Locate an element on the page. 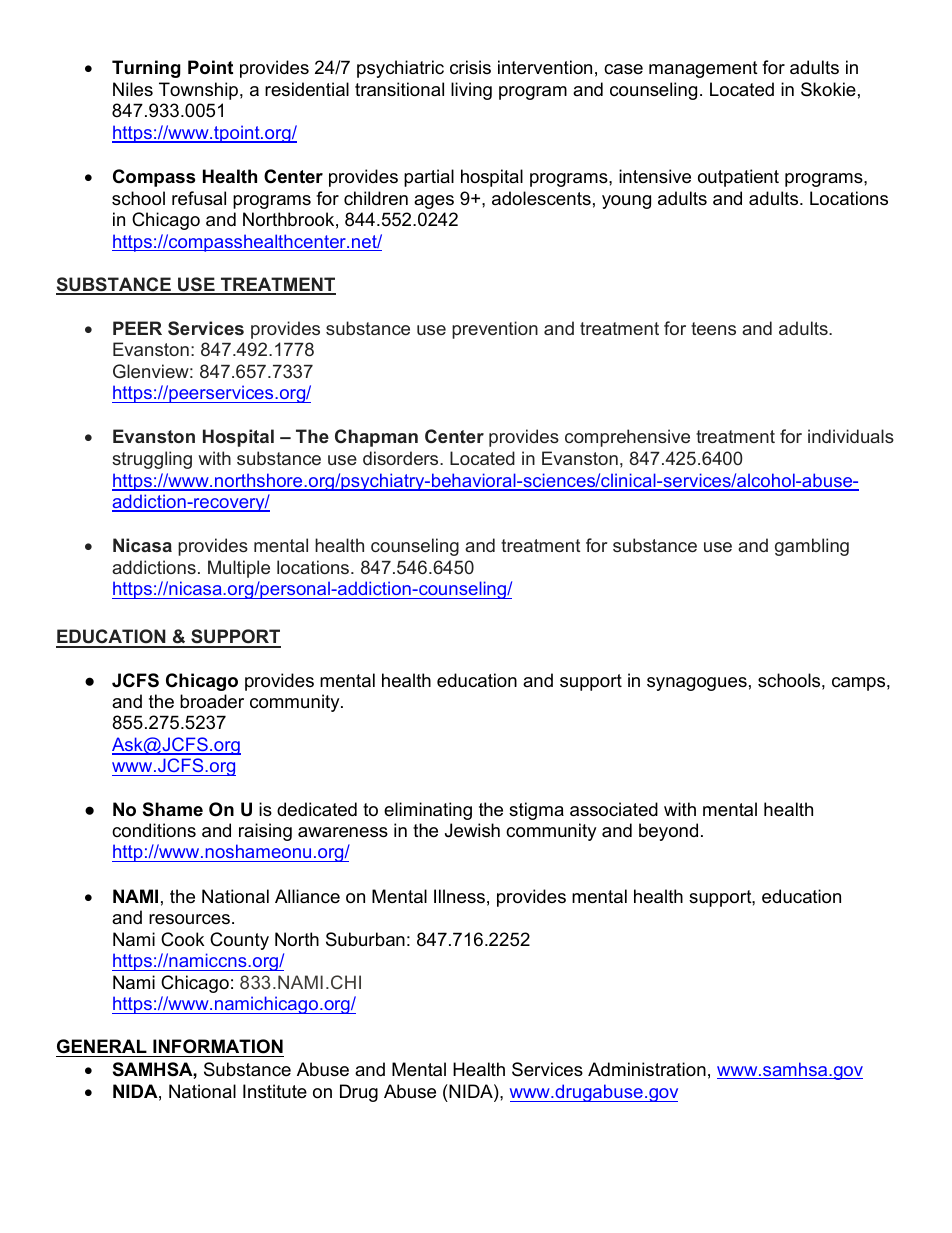  individuals is located at coordinates (851, 436).
